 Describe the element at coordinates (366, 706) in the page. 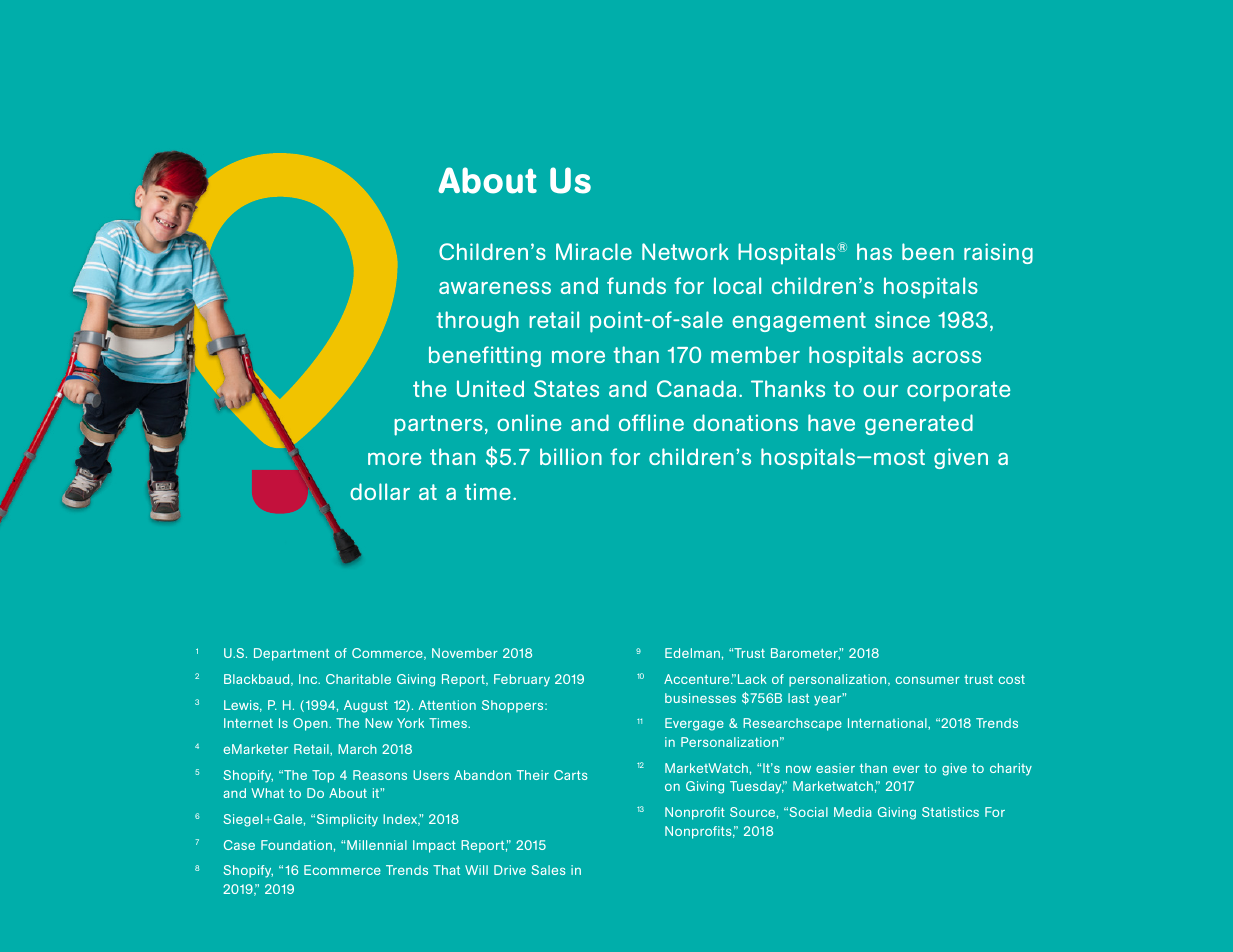

I see `August` at that location.
